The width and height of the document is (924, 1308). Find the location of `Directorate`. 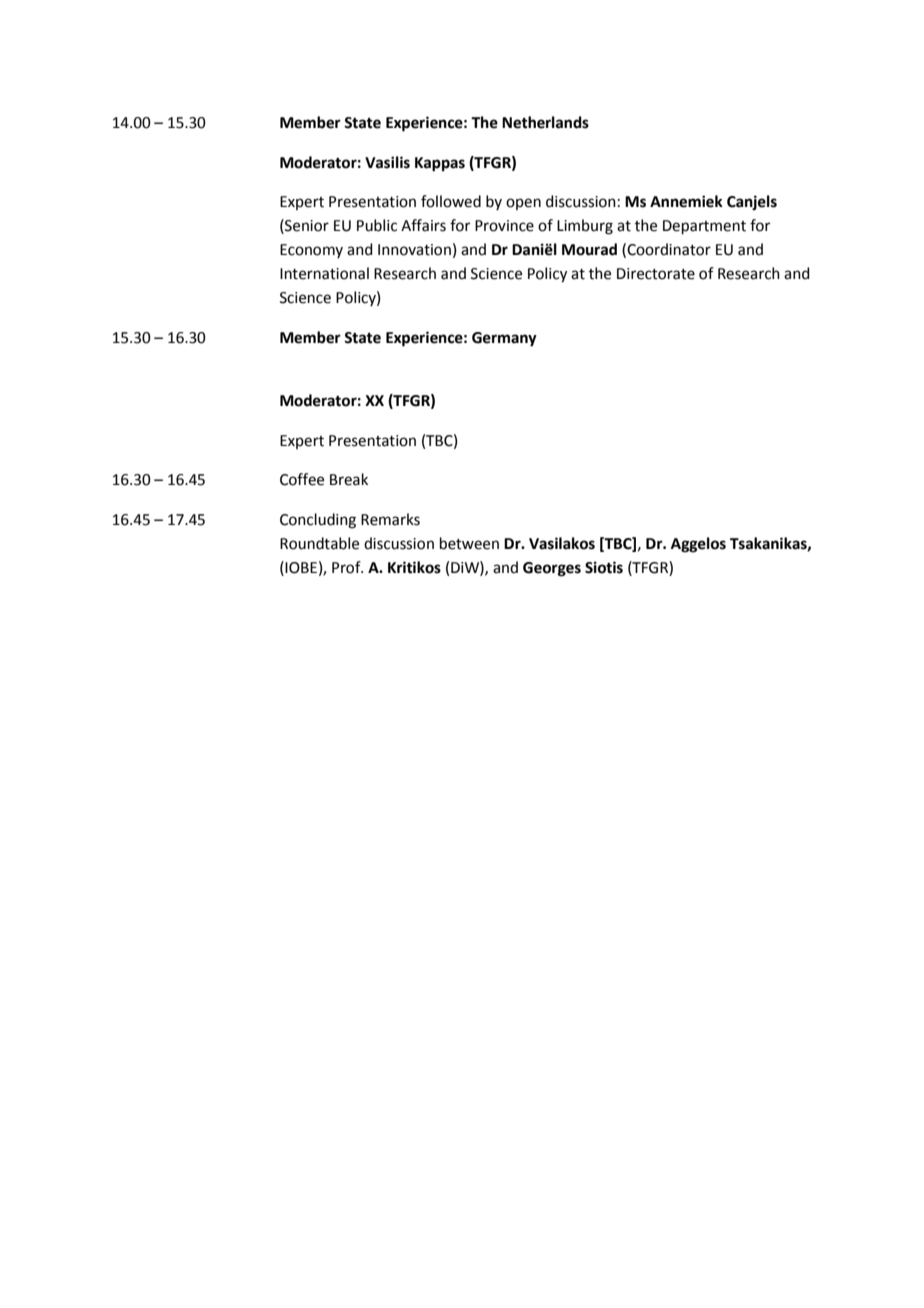

Directorate is located at coordinates (656, 274).
